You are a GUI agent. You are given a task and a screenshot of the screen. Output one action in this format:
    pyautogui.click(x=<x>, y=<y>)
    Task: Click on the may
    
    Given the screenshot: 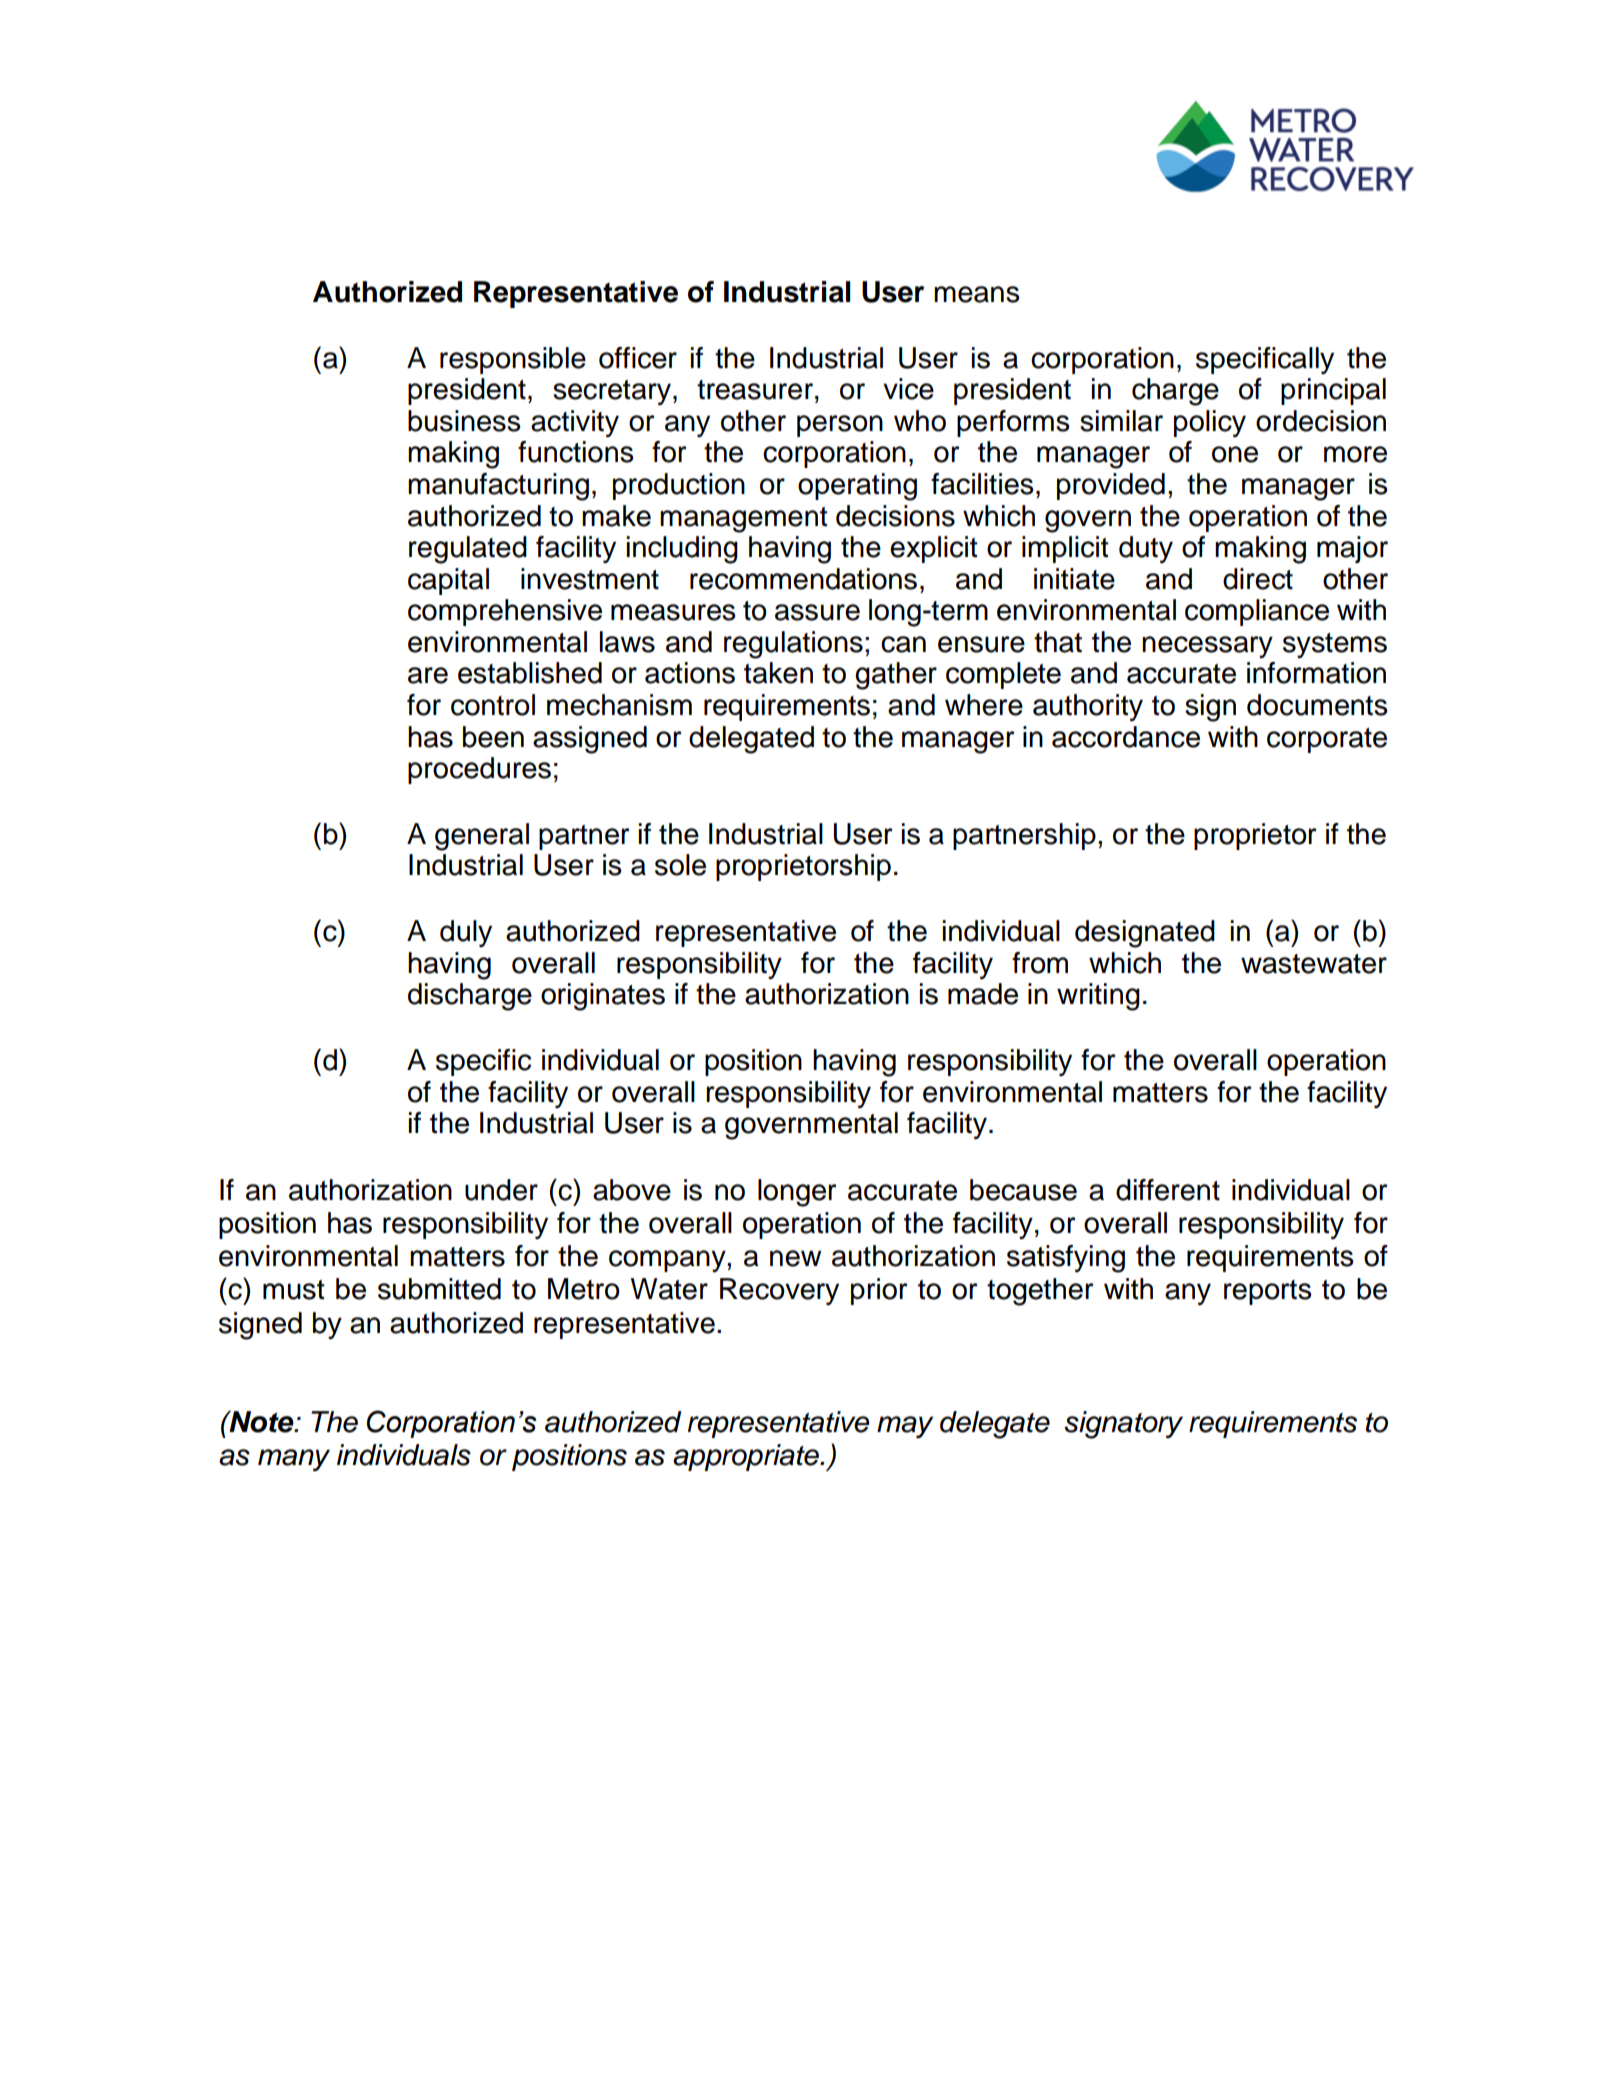 What is the action you would take?
    pyautogui.click(x=905, y=1427)
